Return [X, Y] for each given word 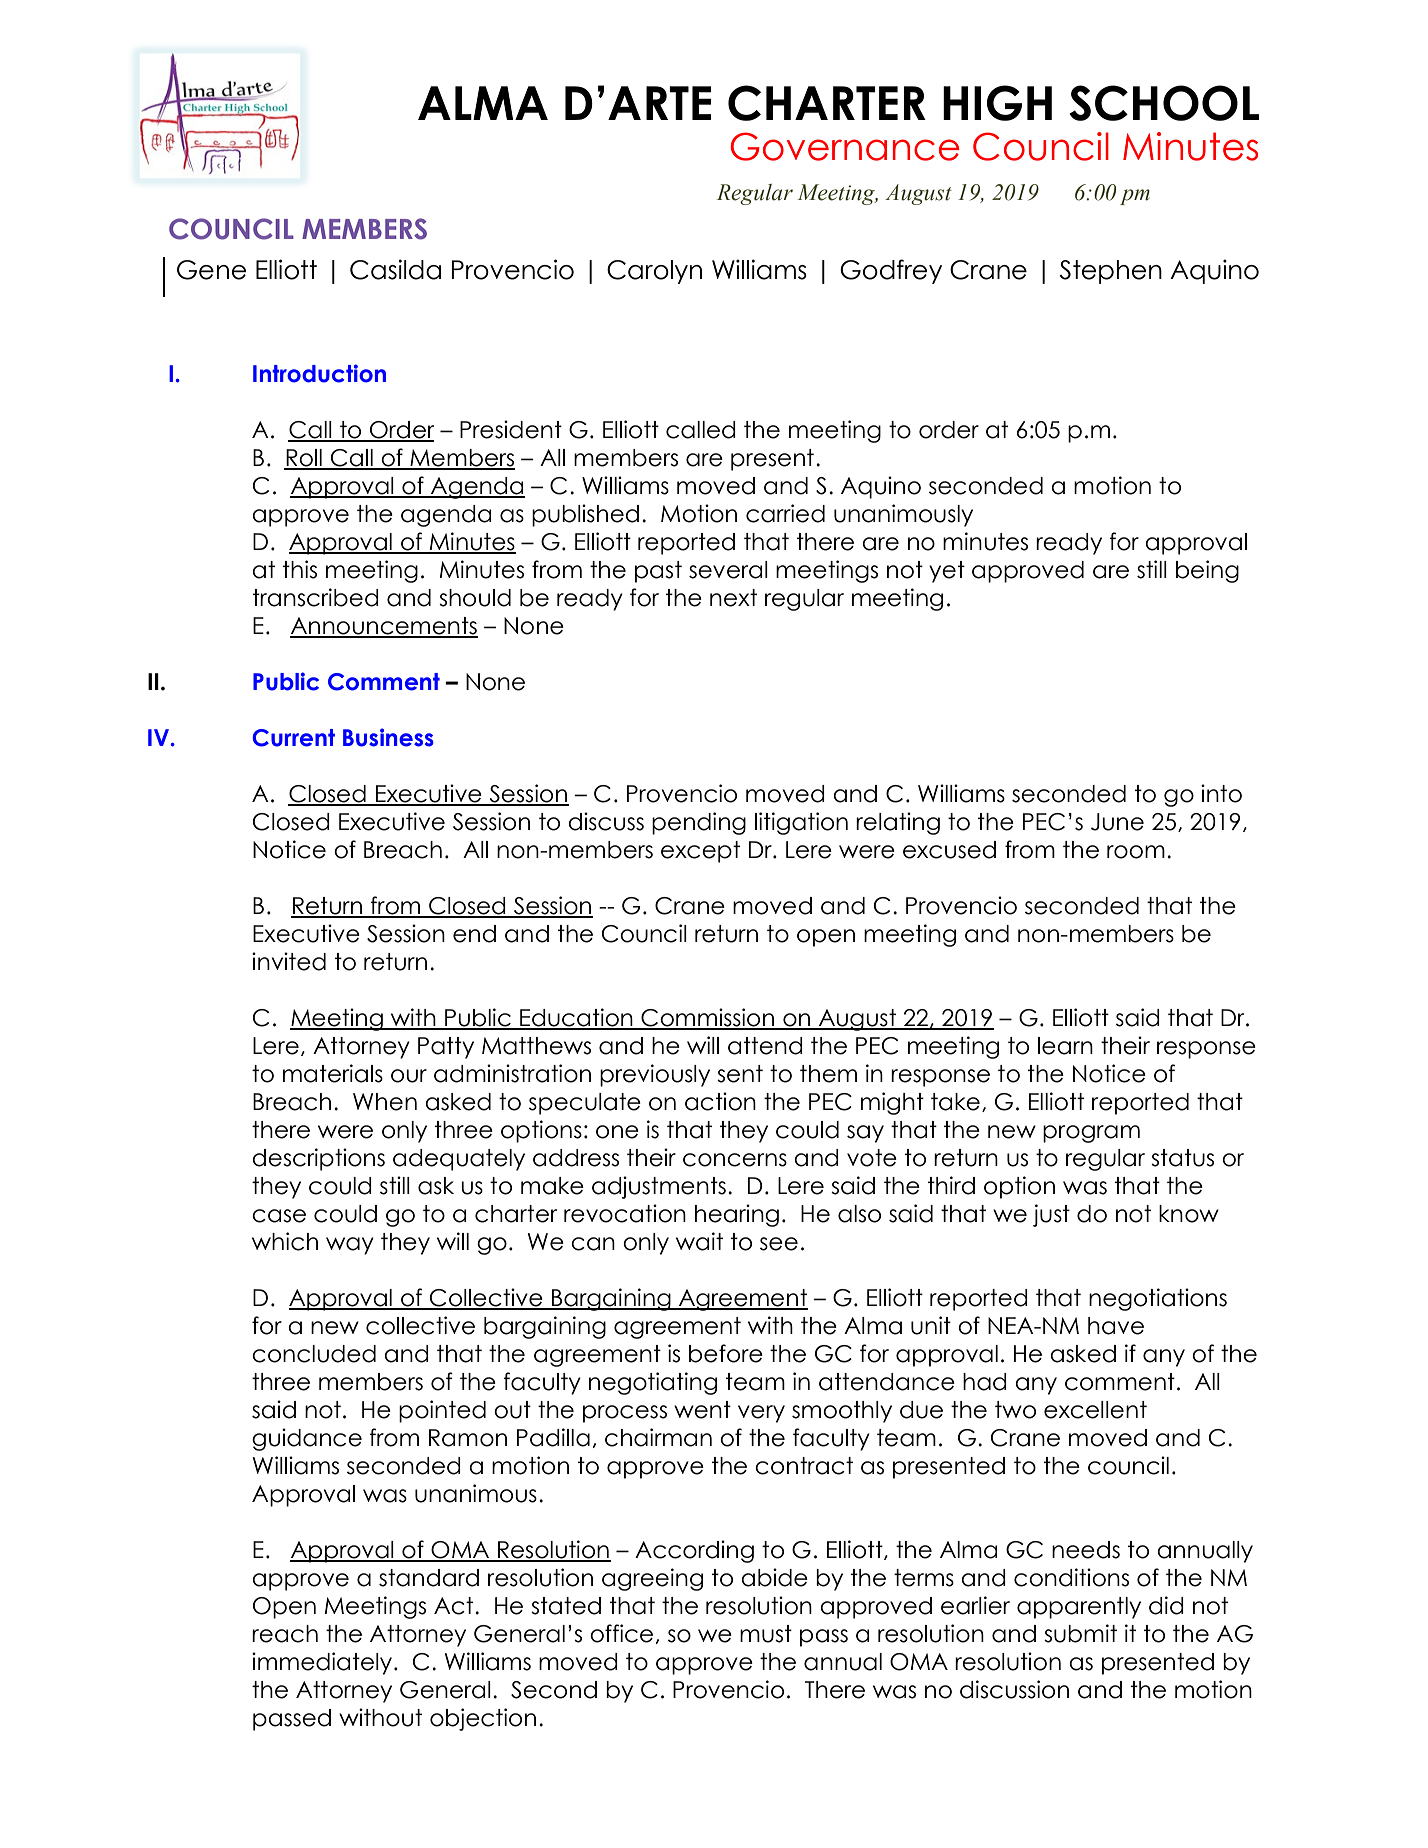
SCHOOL [1164, 103]
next [733, 598]
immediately [323, 1663]
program [1091, 1134]
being [1207, 571]
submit [1080, 1633]
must [766, 1634]
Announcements [384, 627]
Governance [845, 146]
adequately [459, 1160]
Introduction [319, 373]
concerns [735, 1160]
